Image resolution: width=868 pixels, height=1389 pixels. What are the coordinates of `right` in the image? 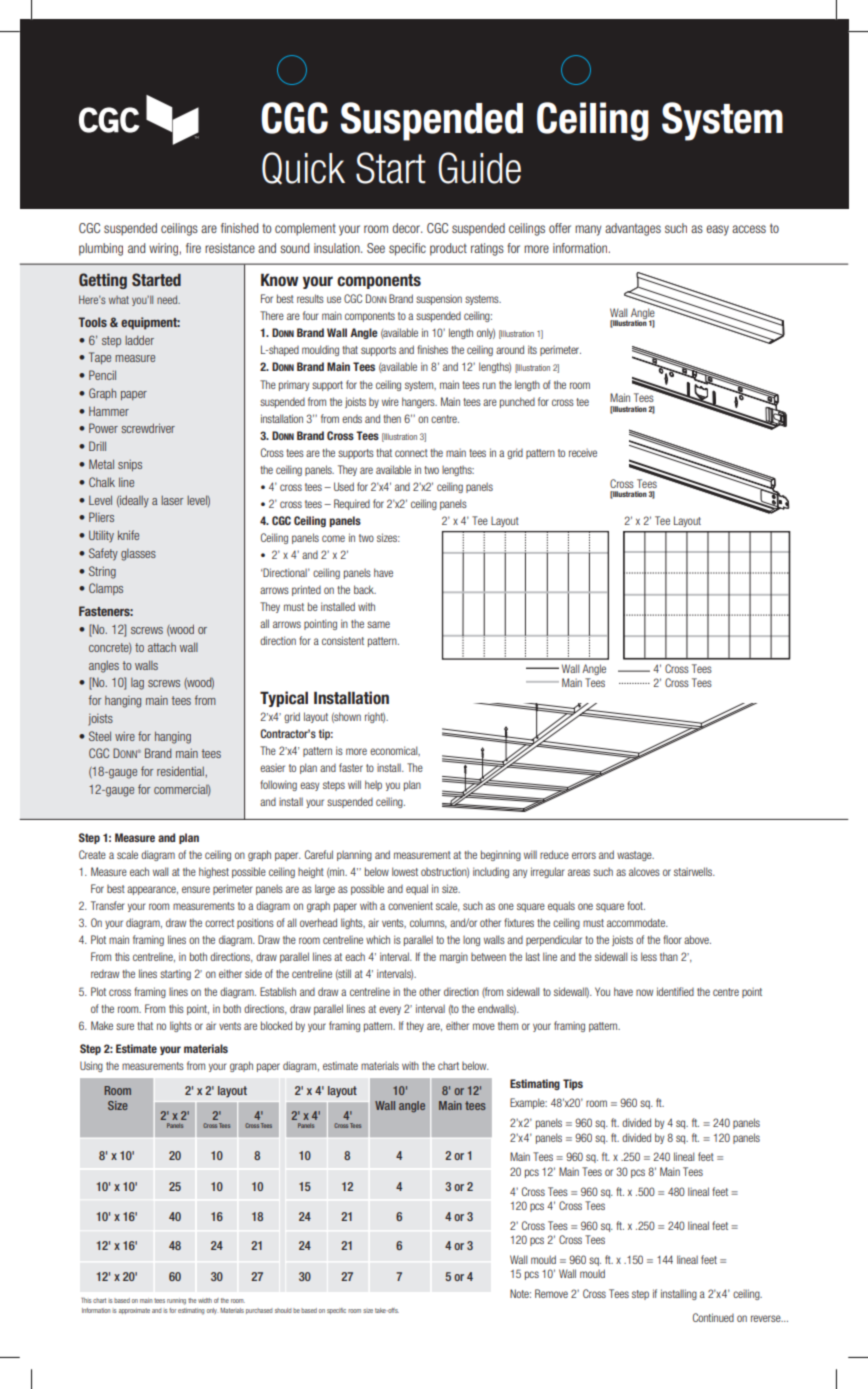 It's located at (375, 717).
